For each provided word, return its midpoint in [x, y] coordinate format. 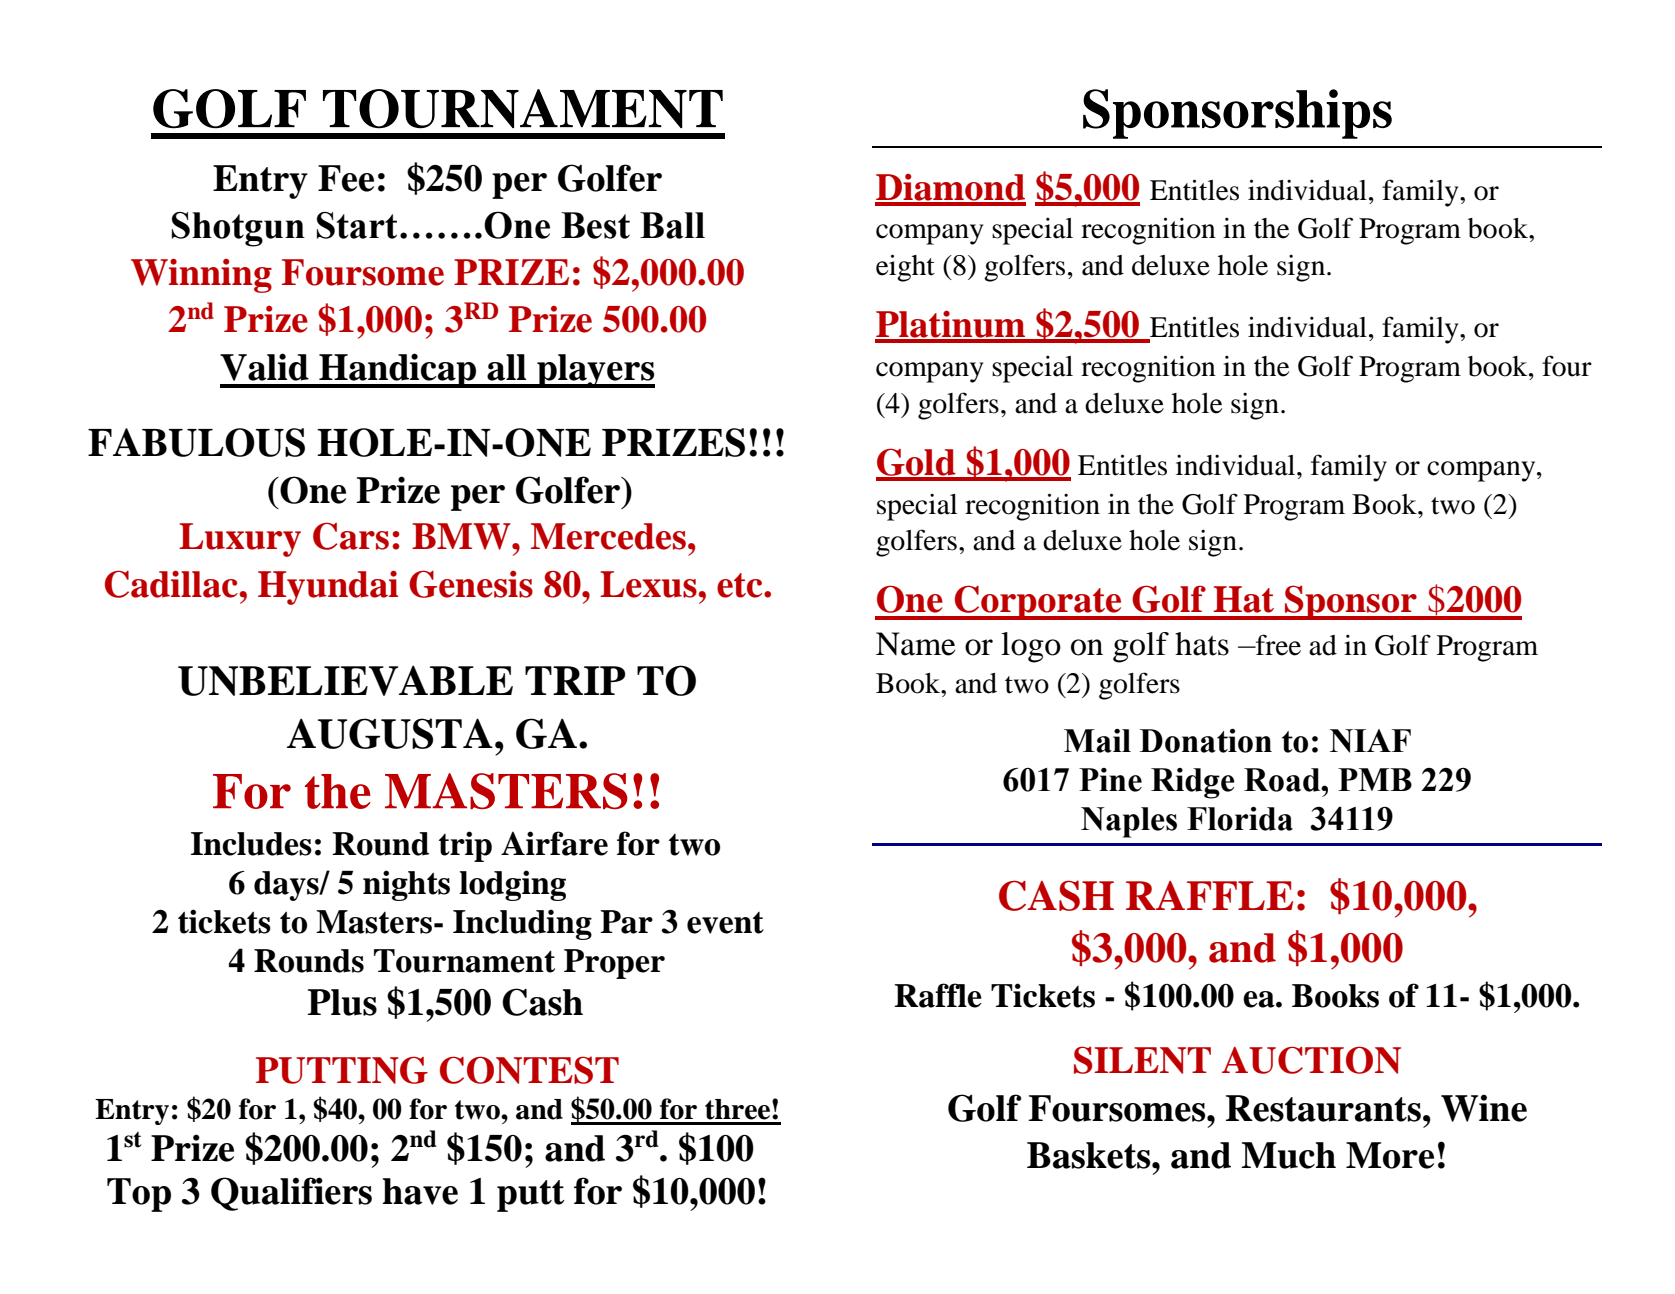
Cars [351, 536]
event [725, 923]
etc [741, 585]
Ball [672, 225]
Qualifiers [291, 1194]
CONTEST [529, 1070]
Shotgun [238, 229]
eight [905, 268]
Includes [251, 844]
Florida [1240, 819]
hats [1202, 644]
